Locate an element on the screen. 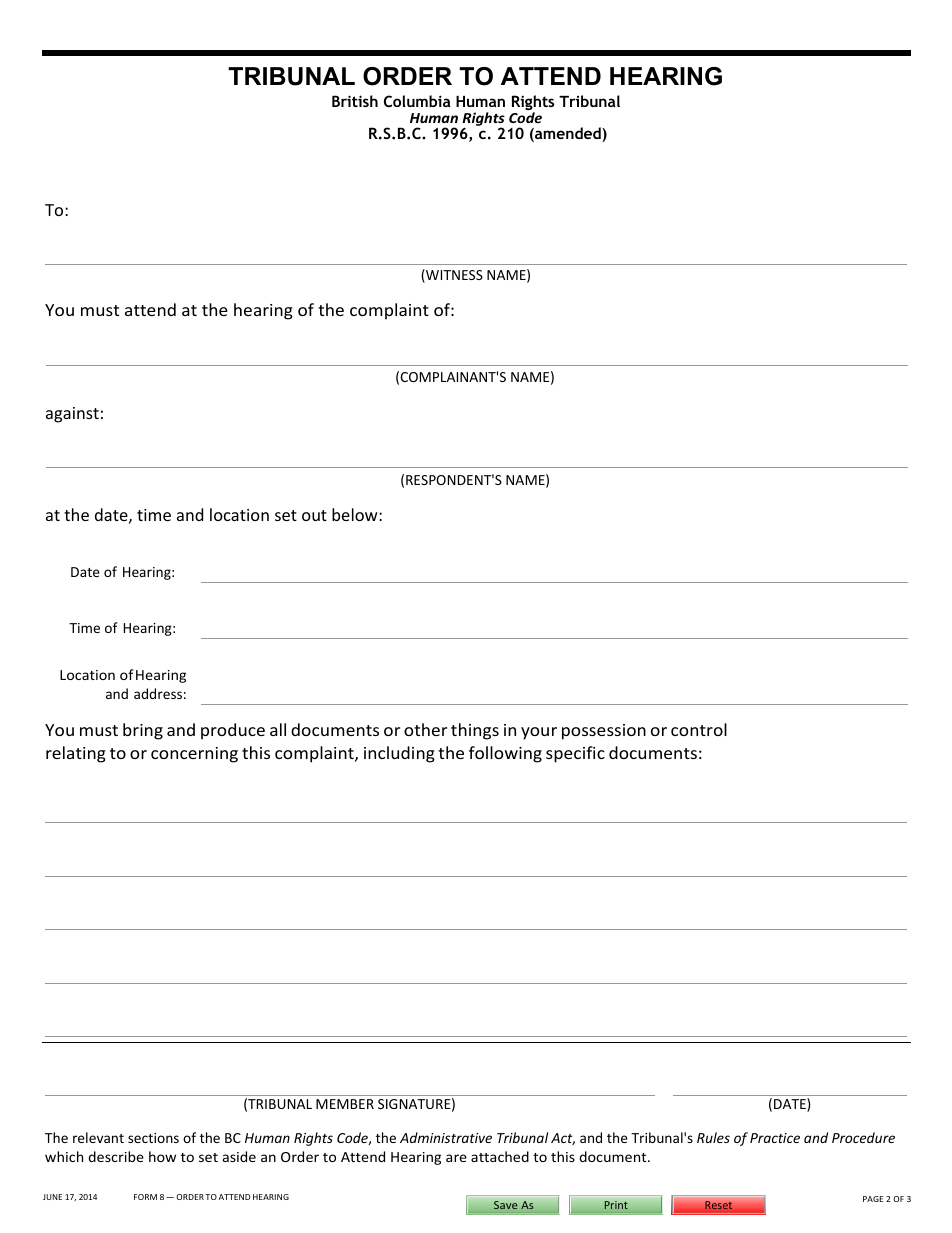 The width and height of the screenshot is (952, 1233). how is located at coordinates (162, 1156).
